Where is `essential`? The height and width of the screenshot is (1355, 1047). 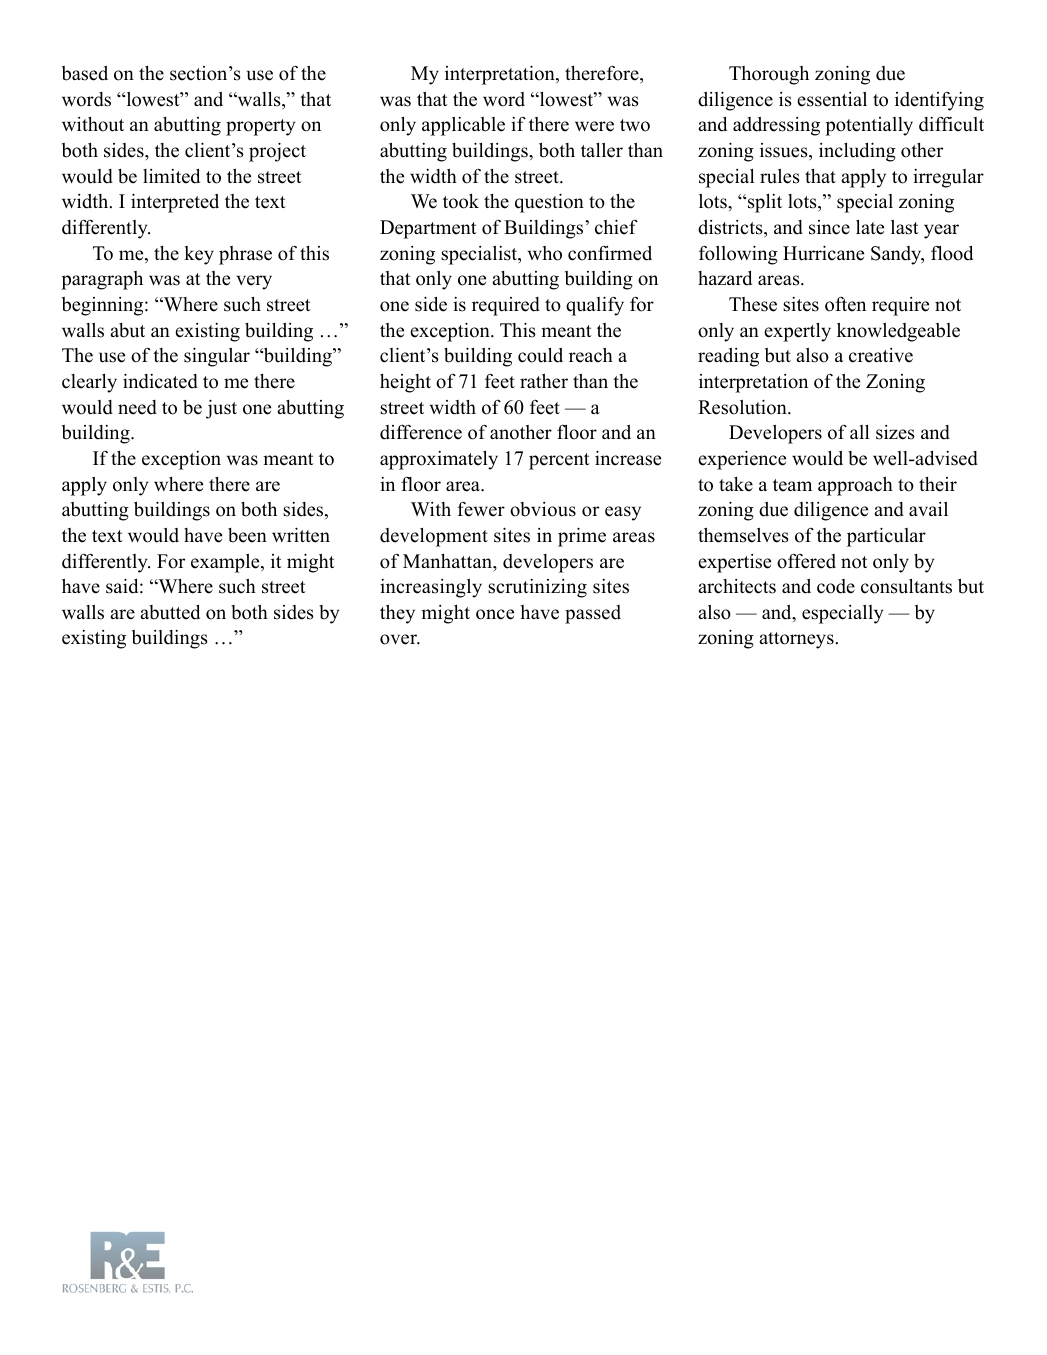
essential is located at coordinates (832, 99).
